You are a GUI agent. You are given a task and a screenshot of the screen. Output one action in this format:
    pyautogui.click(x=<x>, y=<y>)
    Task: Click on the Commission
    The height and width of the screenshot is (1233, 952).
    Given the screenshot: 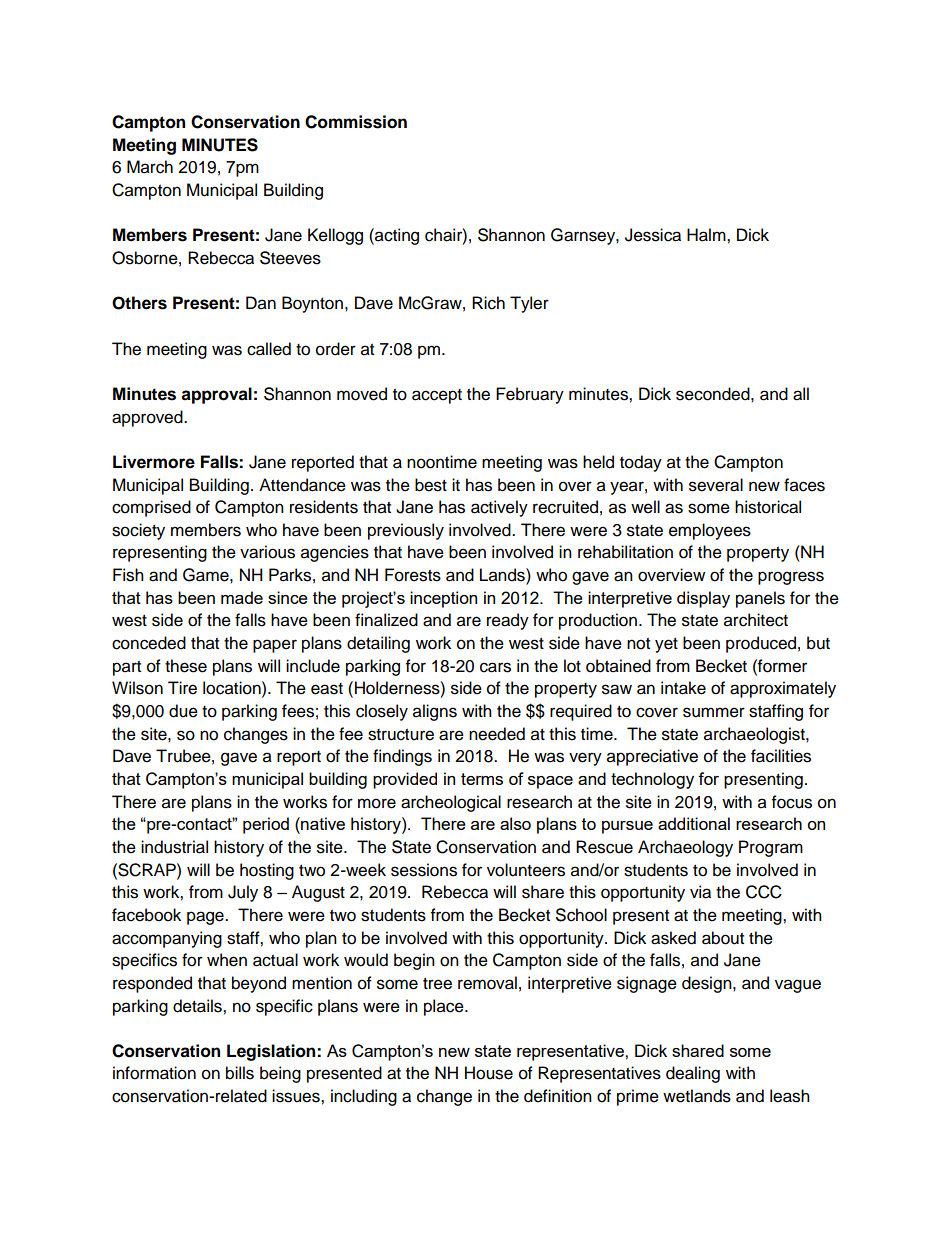 What is the action you would take?
    pyautogui.click(x=356, y=122)
